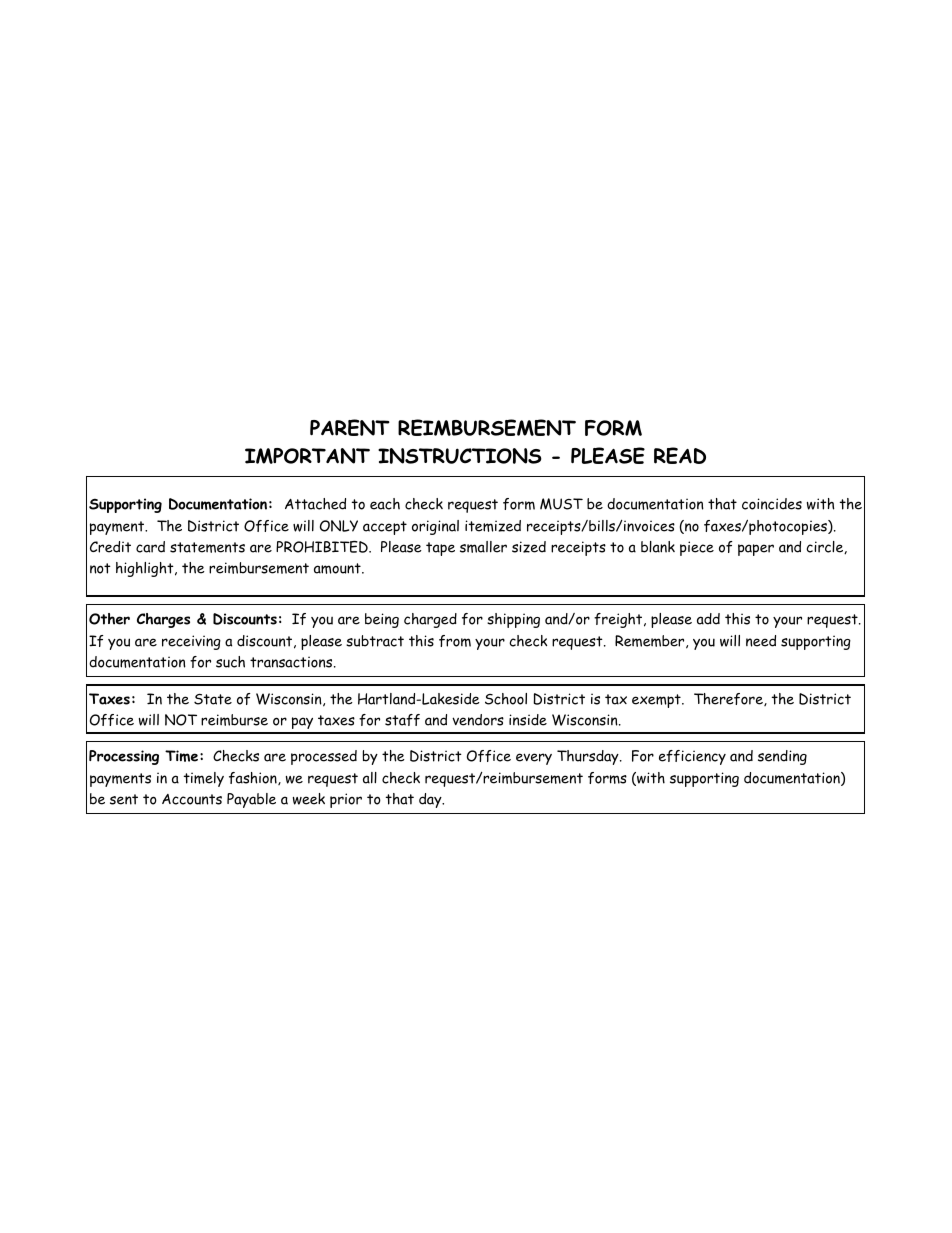 This image has height=1233, width=952. What do you see at coordinates (708, 619) in the image?
I see `add` at bounding box center [708, 619].
